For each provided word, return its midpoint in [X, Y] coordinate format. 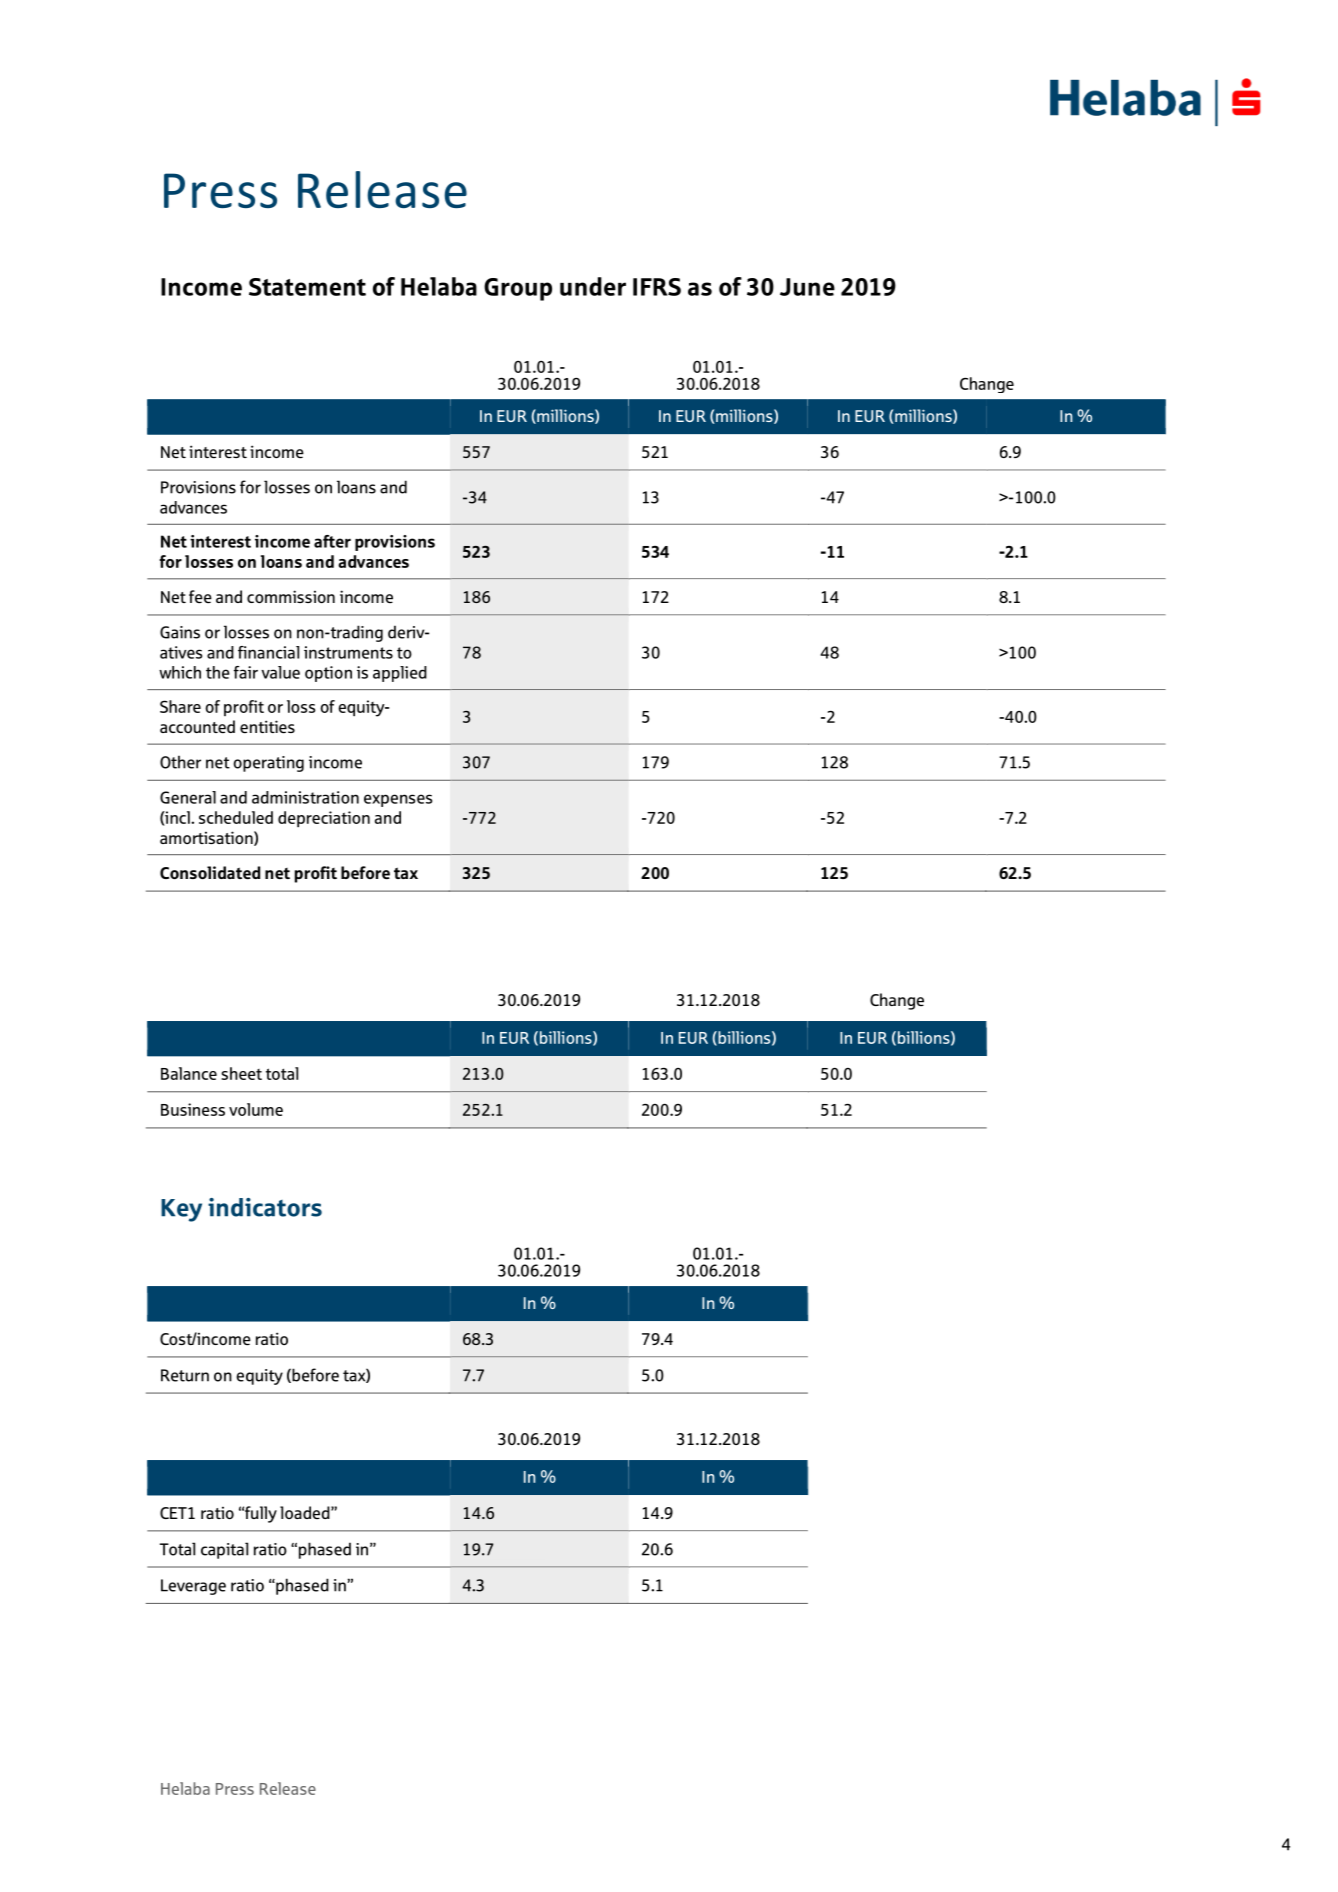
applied [400, 674]
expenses [398, 800]
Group [518, 289]
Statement [307, 287]
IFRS [657, 287]
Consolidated [210, 872]
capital [224, 1550]
